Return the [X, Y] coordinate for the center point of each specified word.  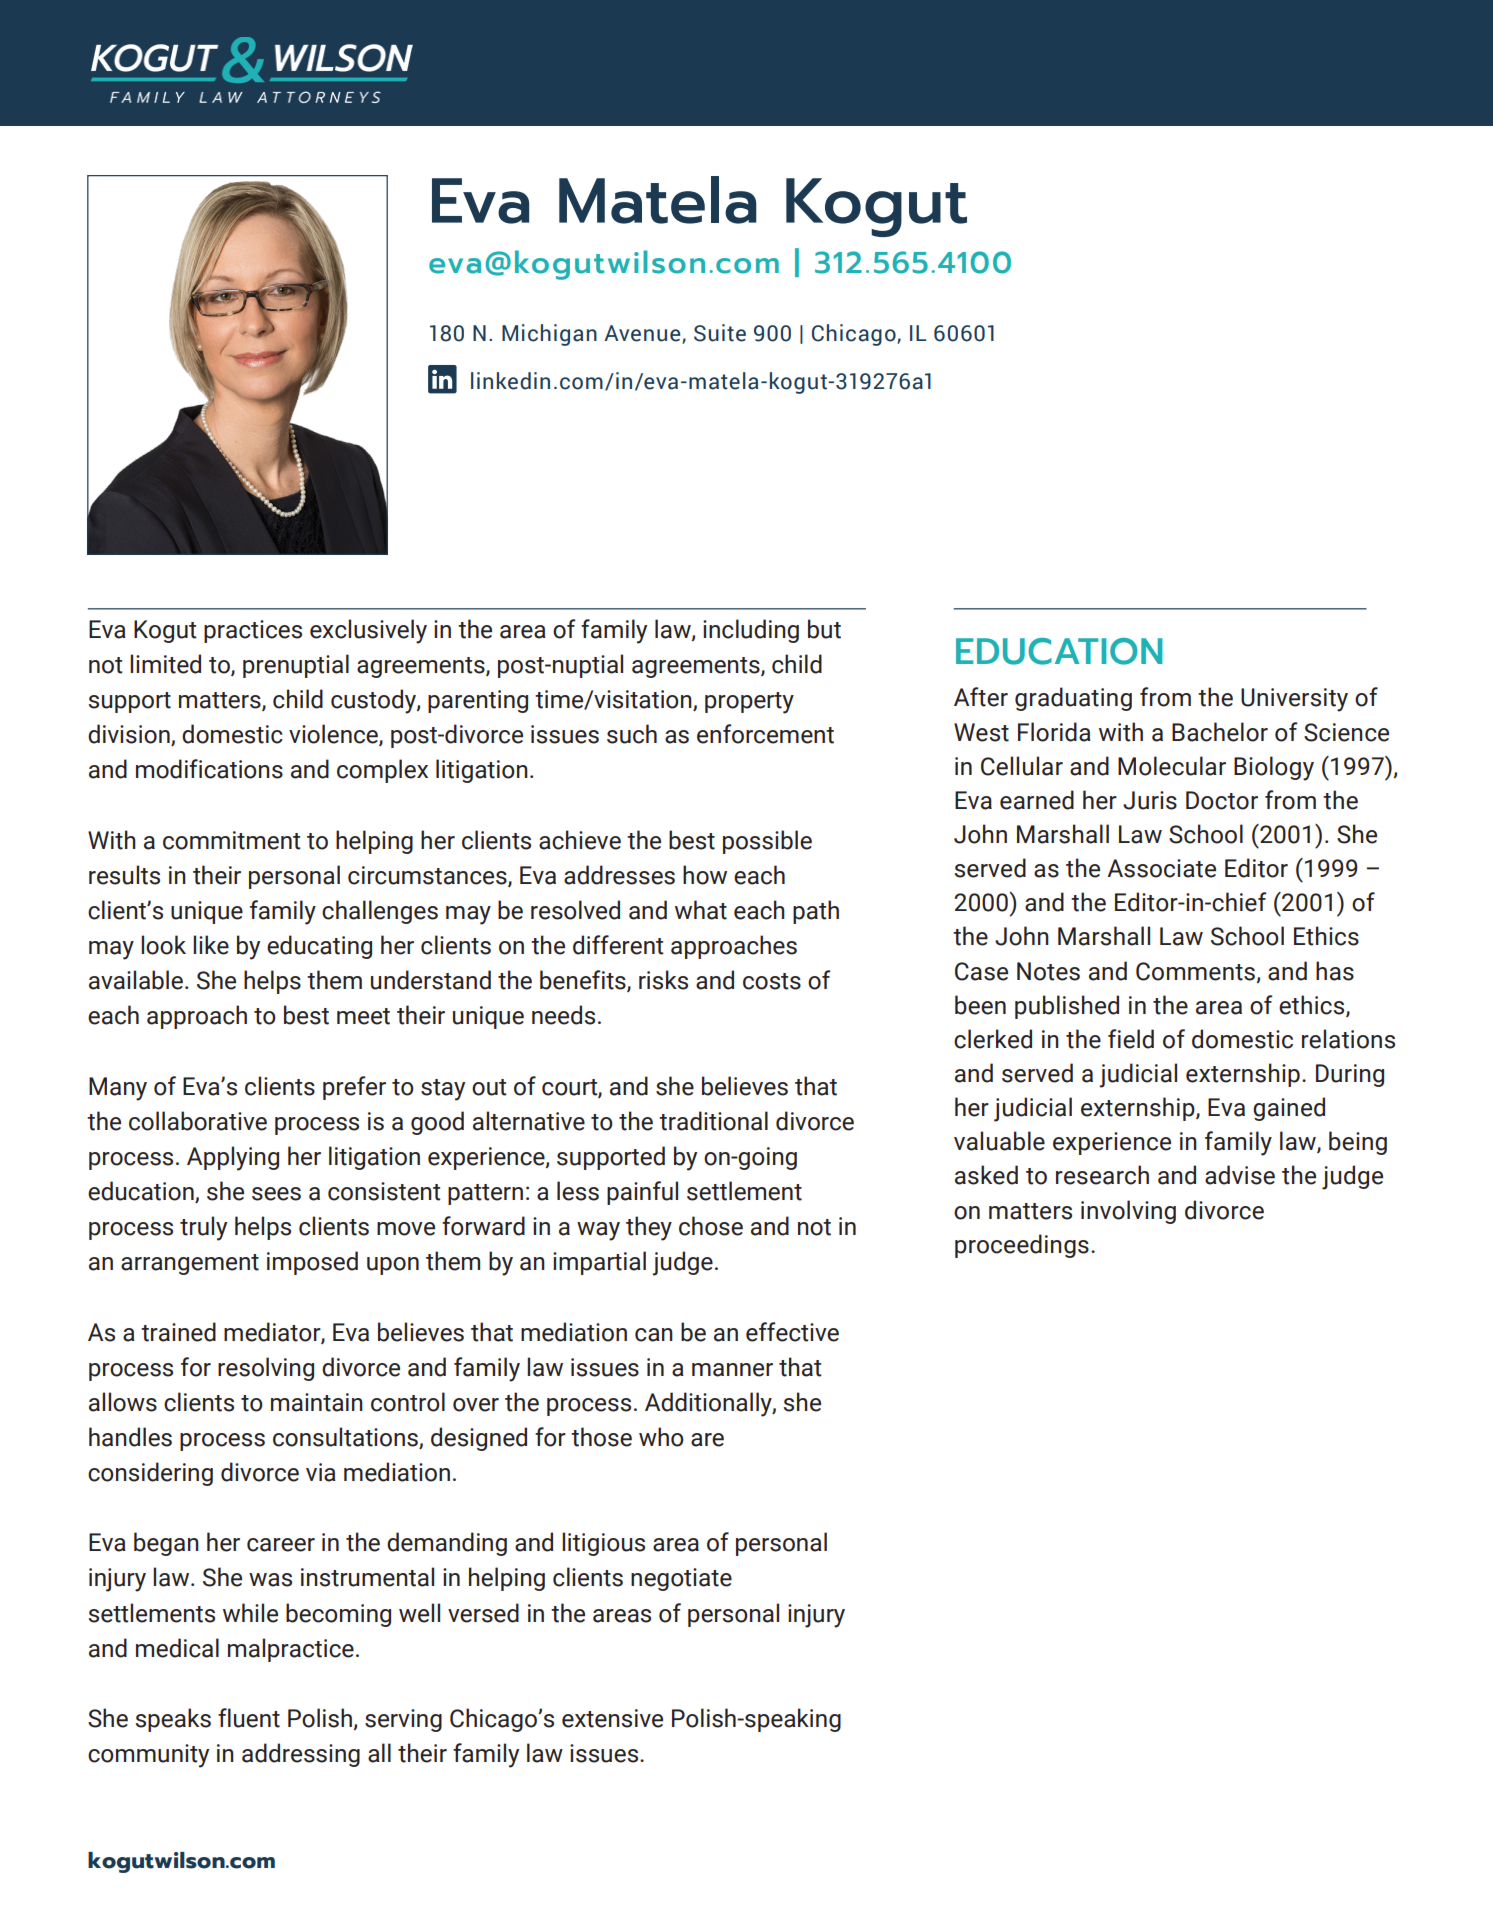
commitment [232, 840]
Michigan [549, 335]
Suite [720, 333]
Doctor [1222, 800]
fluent [249, 1718]
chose [711, 1226]
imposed [312, 1263]
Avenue [643, 334]
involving [1128, 1212]
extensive [612, 1718]
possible [767, 842]
